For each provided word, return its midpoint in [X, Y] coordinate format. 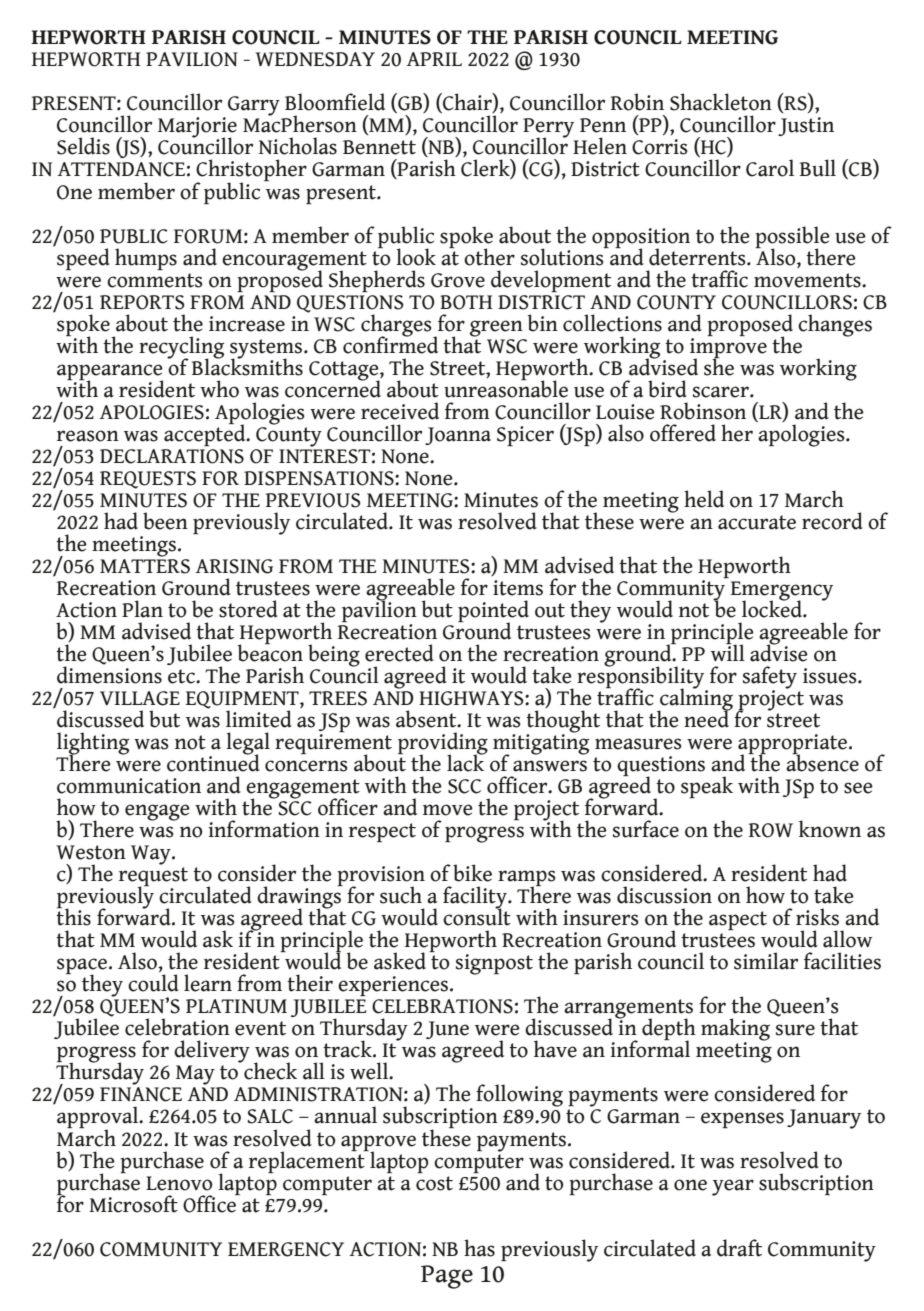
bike [472, 873]
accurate [757, 522]
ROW [771, 830]
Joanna [458, 436]
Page [447, 1277]
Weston [91, 852]
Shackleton [721, 102]
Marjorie [197, 128]
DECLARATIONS [172, 456]
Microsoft [133, 1204]
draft [739, 1248]
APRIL [434, 59]
